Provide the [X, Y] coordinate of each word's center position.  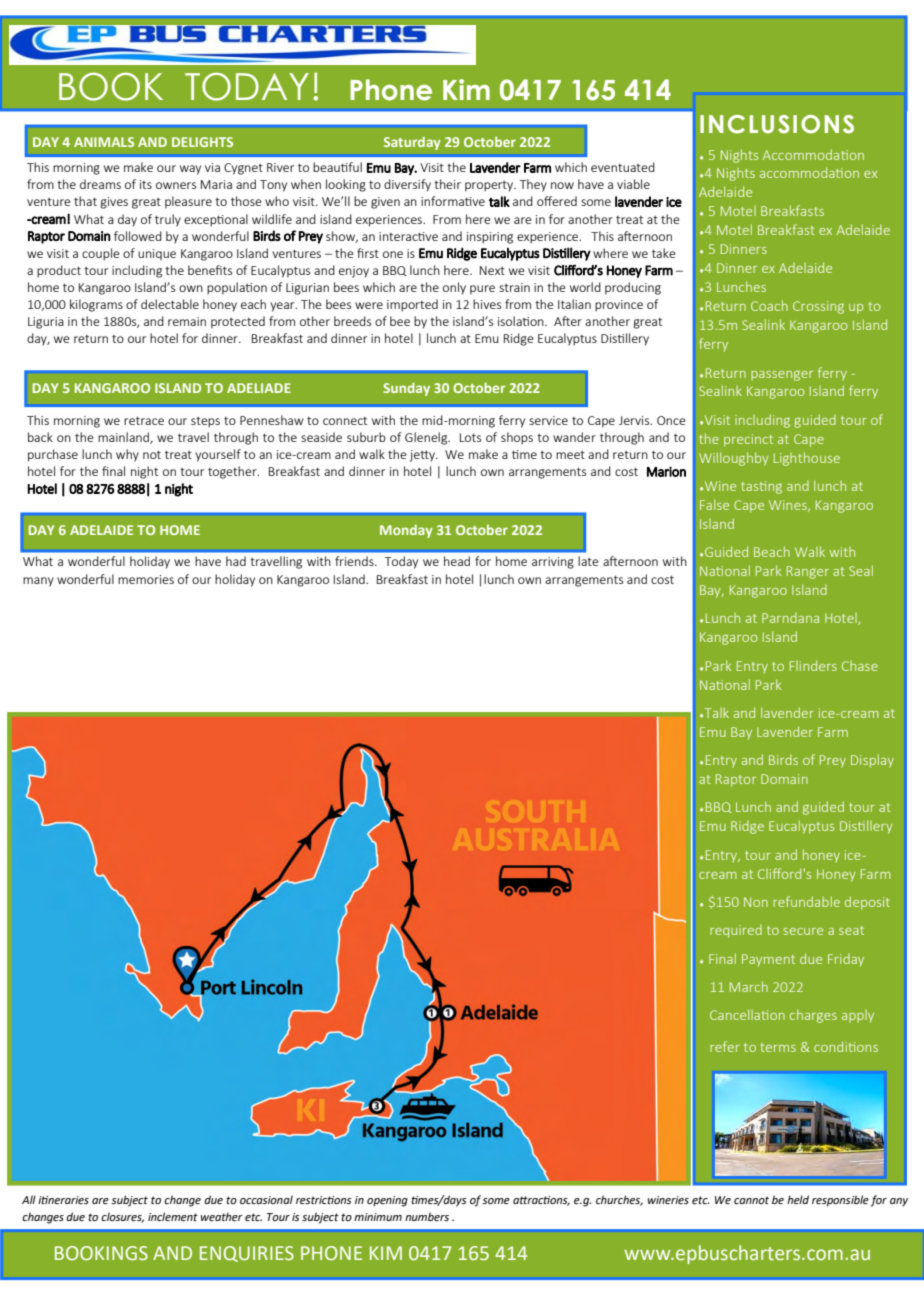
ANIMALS [104, 142]
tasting [761, 487]
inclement [173, 1216]
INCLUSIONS [777, 124]
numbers [427, 1216]
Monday [406, 531]
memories [146, 579]
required [736, 931]
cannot [751, 1200]
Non [756, 902]
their [447, 184]
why [127, 455]
